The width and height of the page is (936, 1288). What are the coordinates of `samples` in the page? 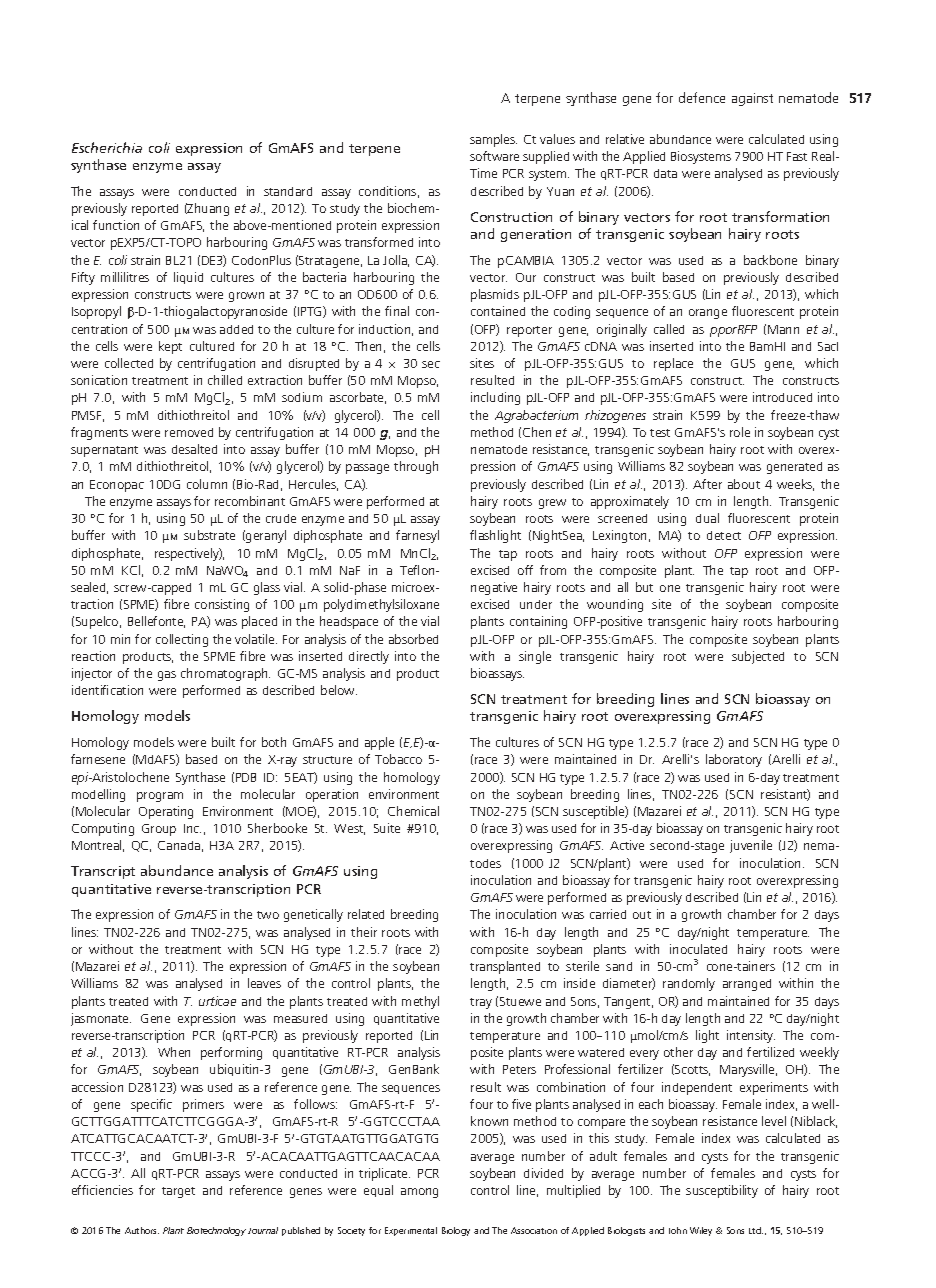 It's located at (493, 140).
